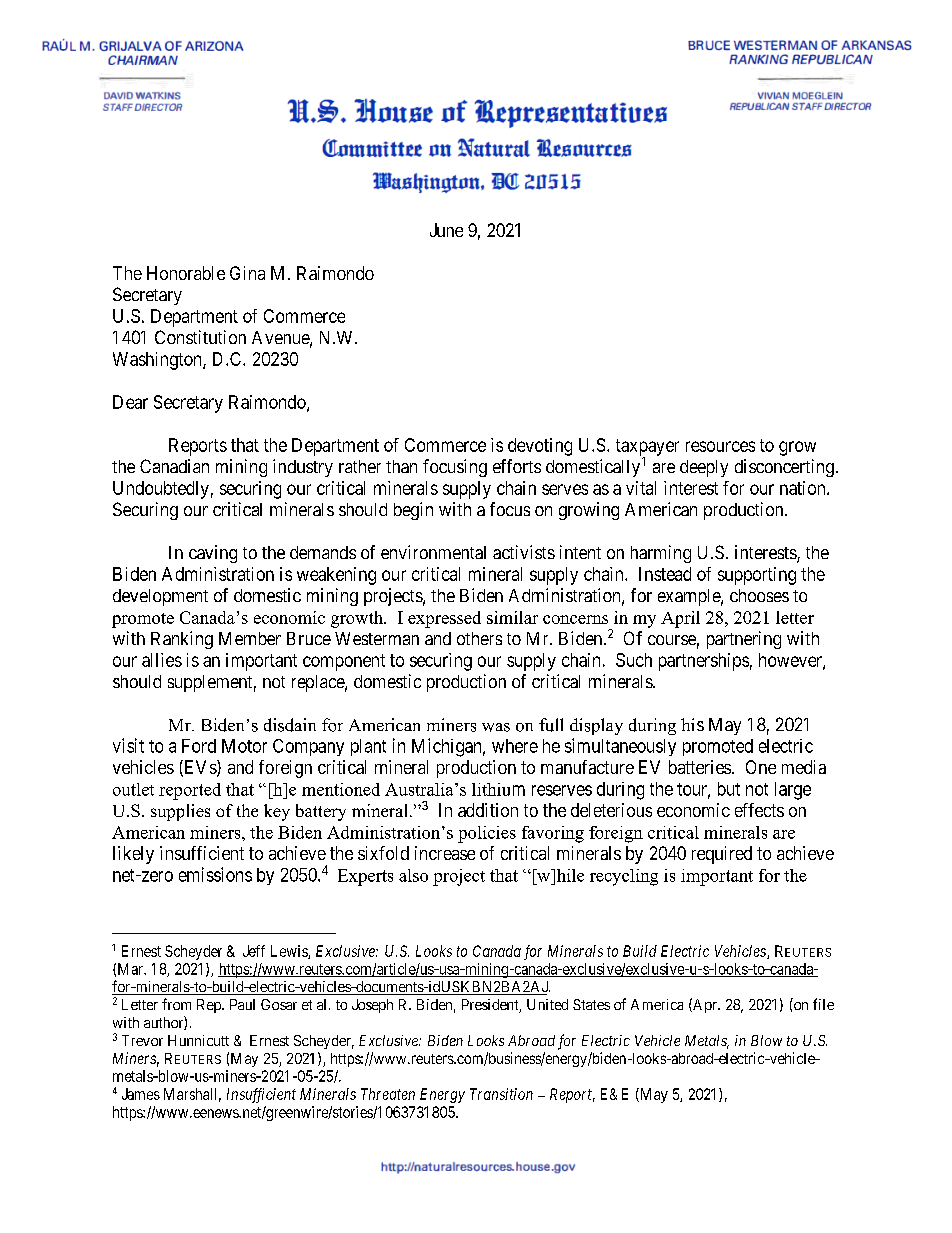 This document has width=952, height=1233. I want to click on environmental, so click(433, 552).
